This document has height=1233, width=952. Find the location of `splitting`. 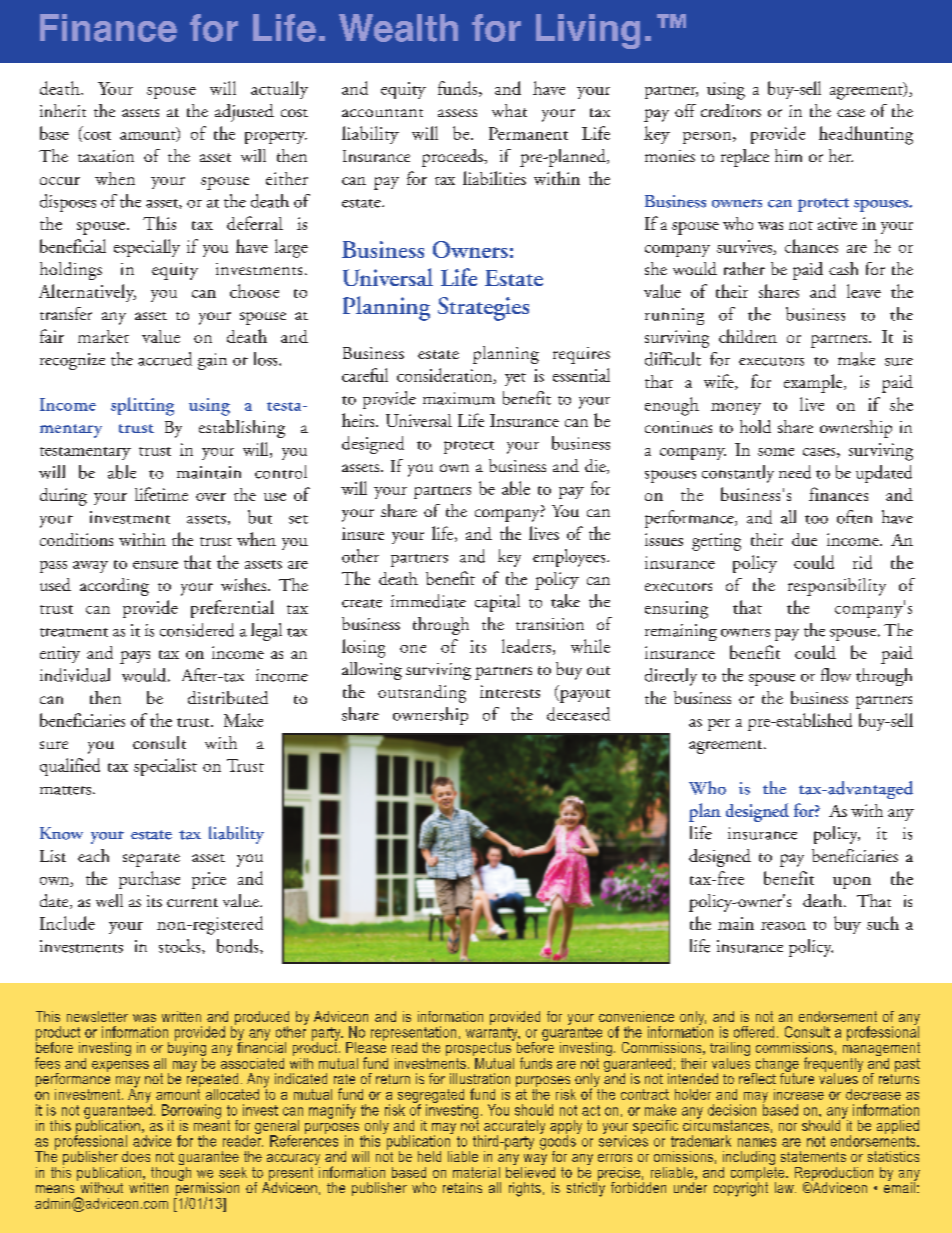

splitting is located at coordinates (142, 406).
